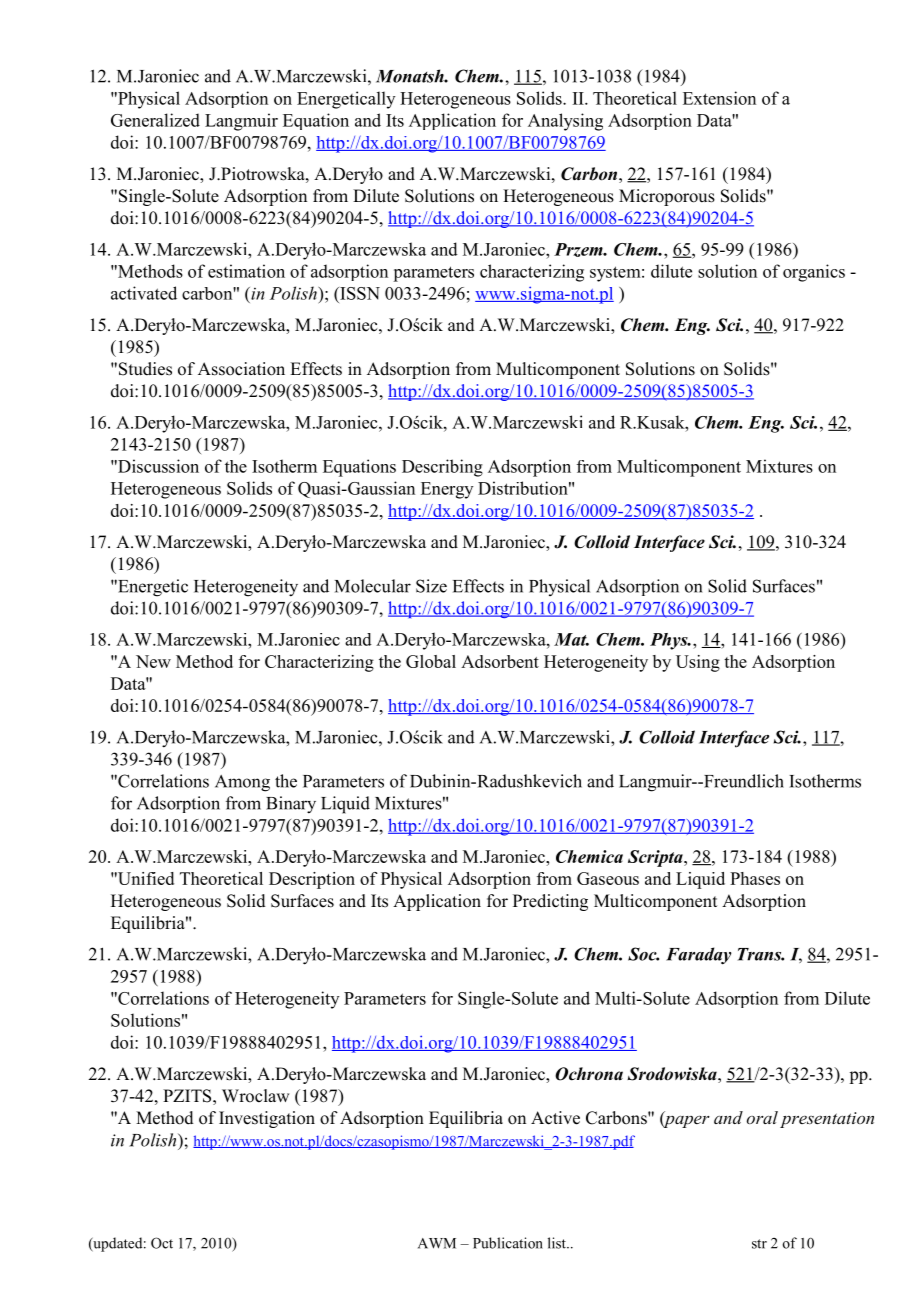  Describe the element at coordinates (162, 1243) in the document. I see `Oct` at that location.
